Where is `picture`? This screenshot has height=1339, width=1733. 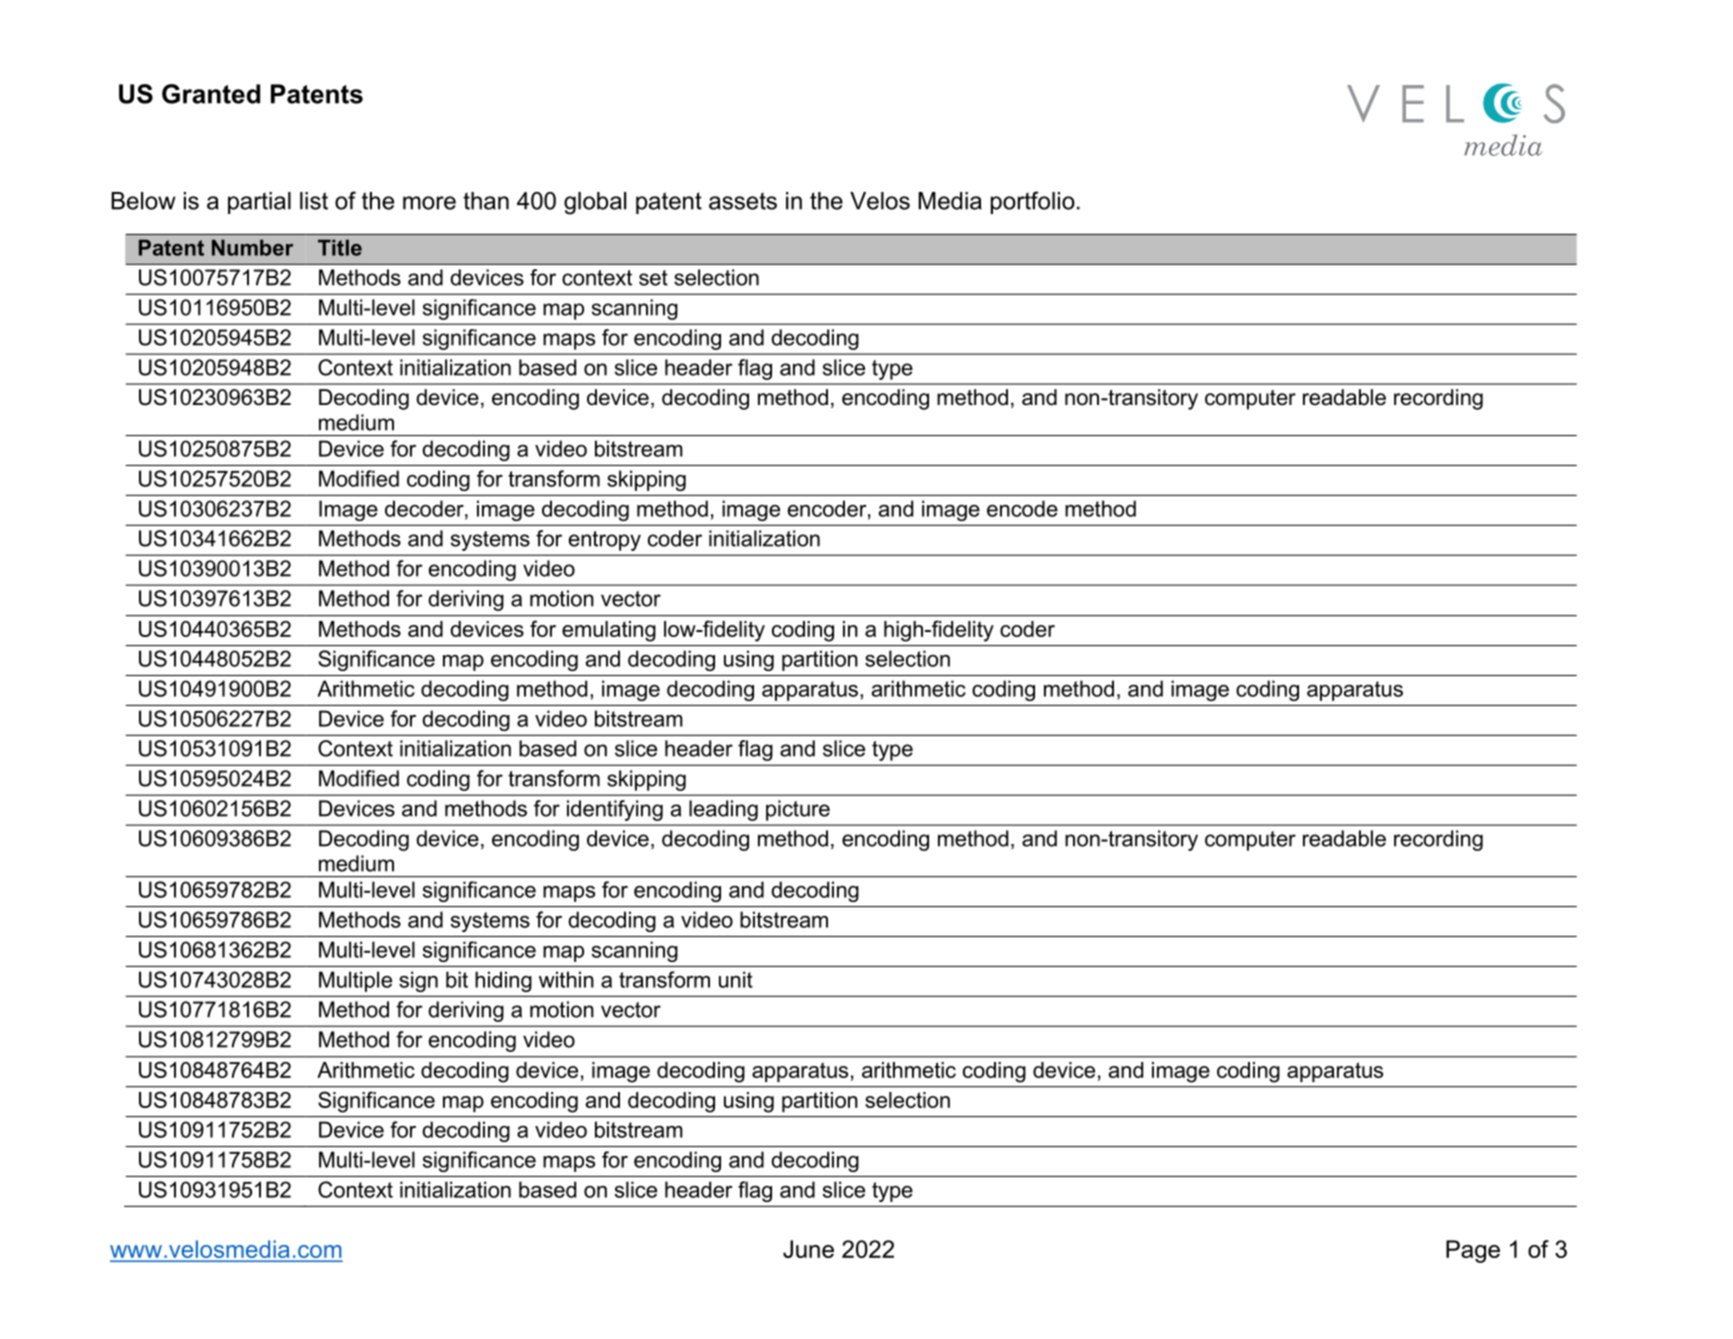
picture is located at coordinates (798, 810).
